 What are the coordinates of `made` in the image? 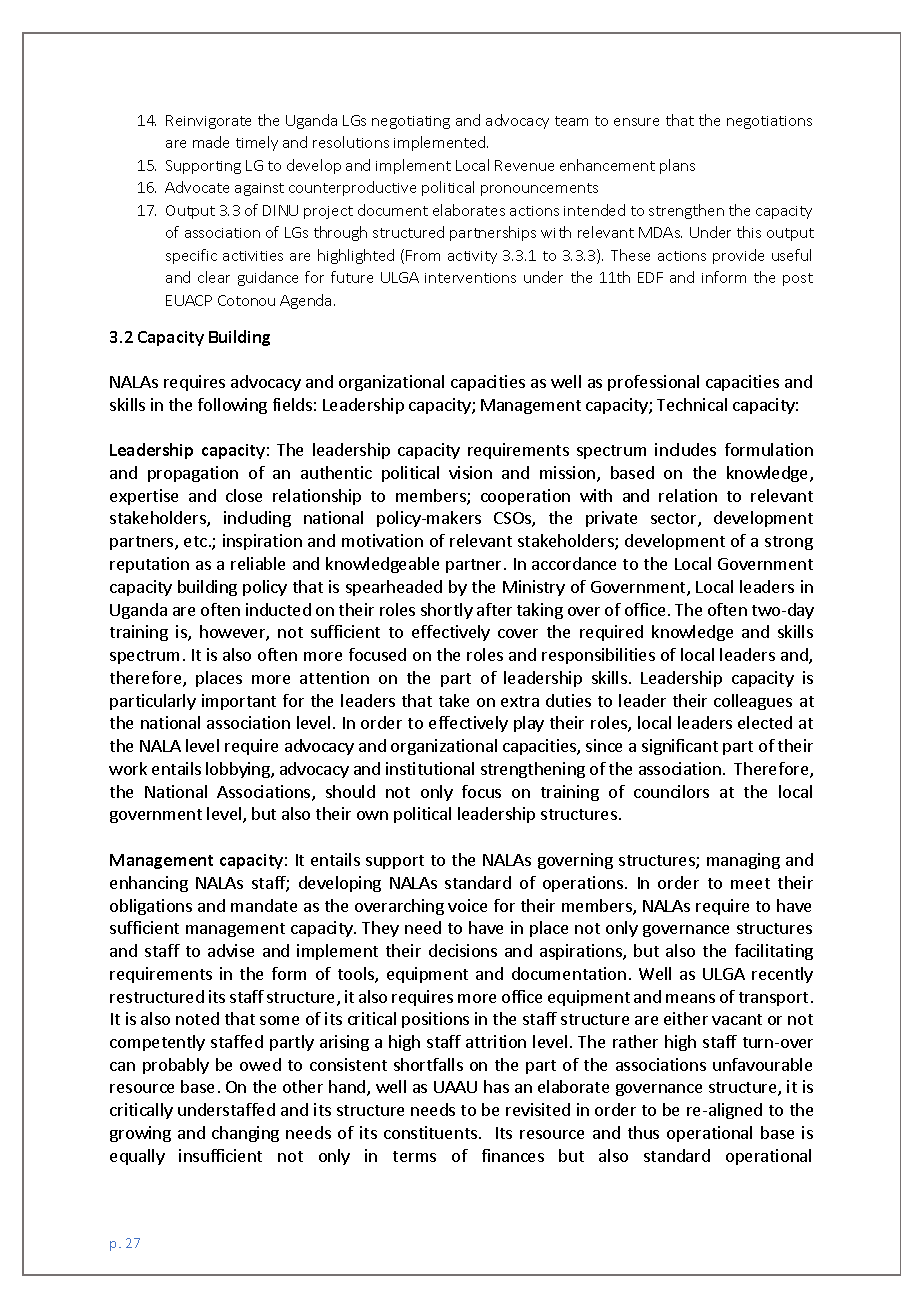 It's located at (211, 142).
